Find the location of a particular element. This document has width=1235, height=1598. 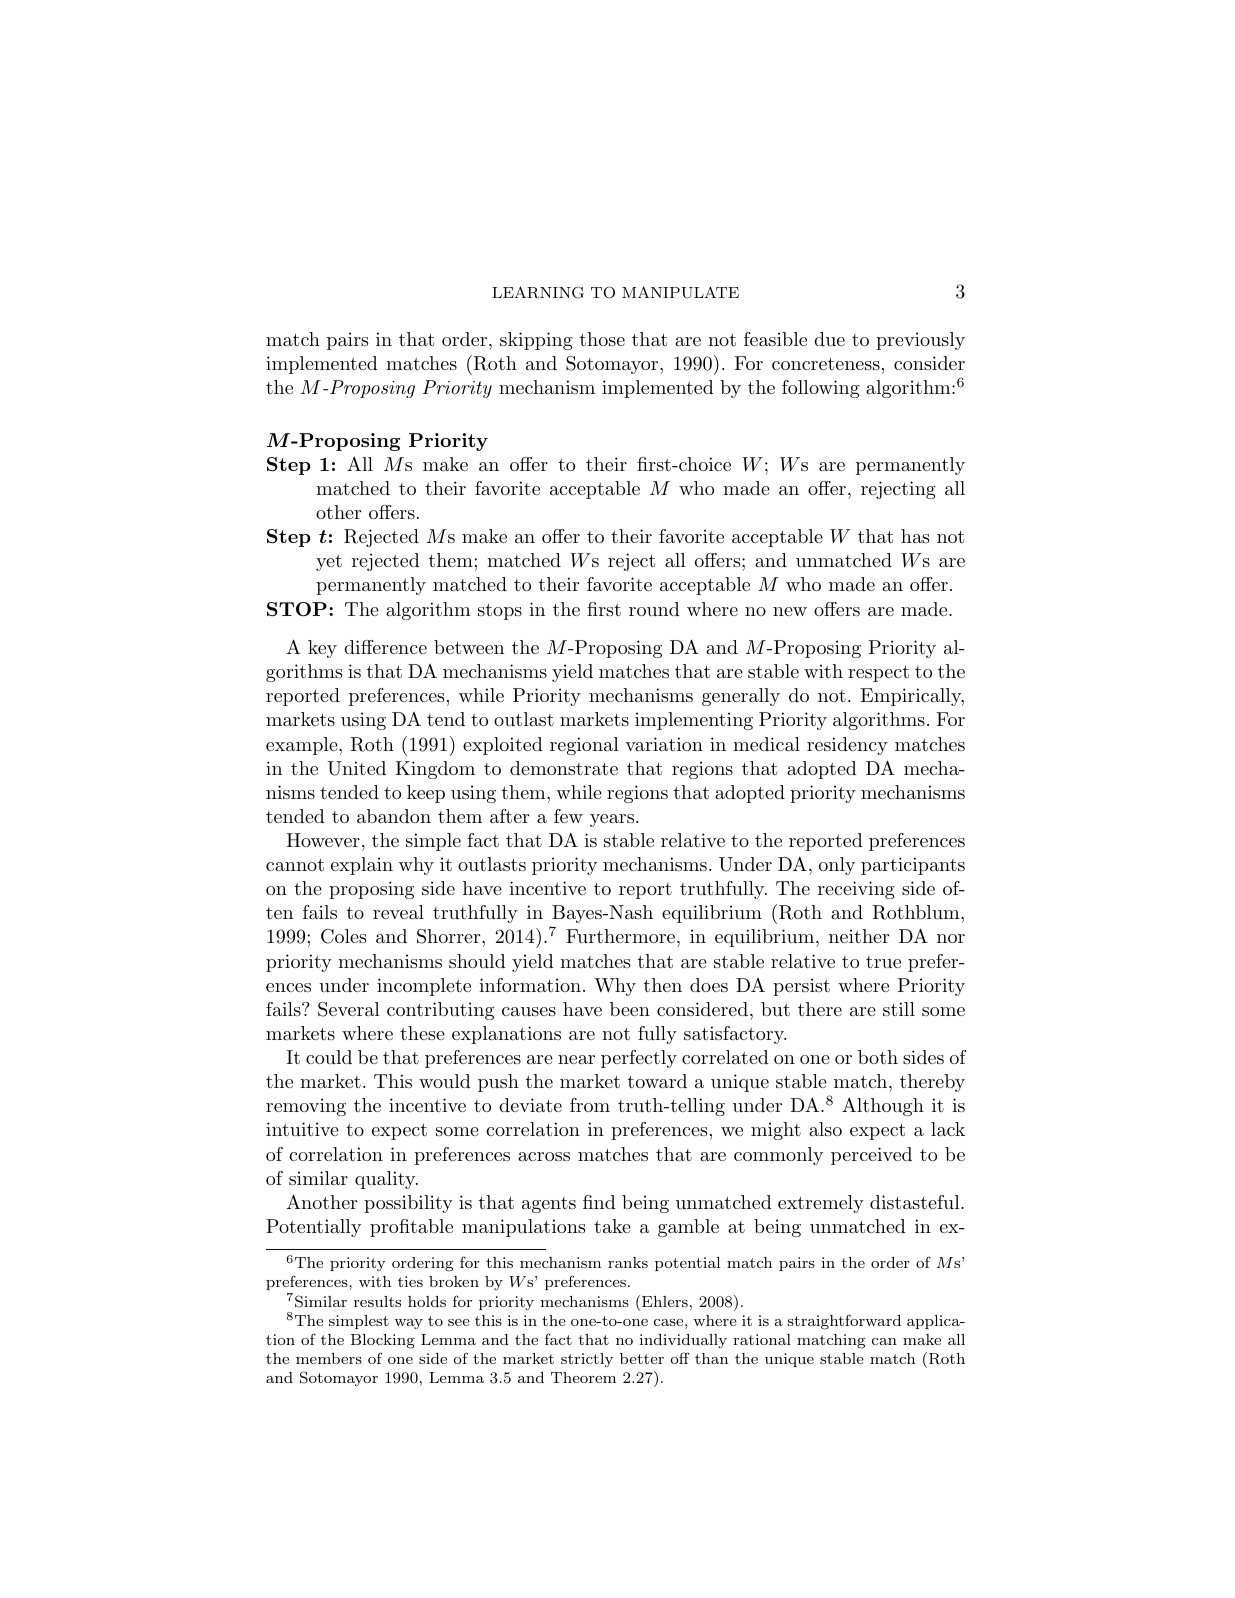

abandon is located at coordinates (394, 816).
